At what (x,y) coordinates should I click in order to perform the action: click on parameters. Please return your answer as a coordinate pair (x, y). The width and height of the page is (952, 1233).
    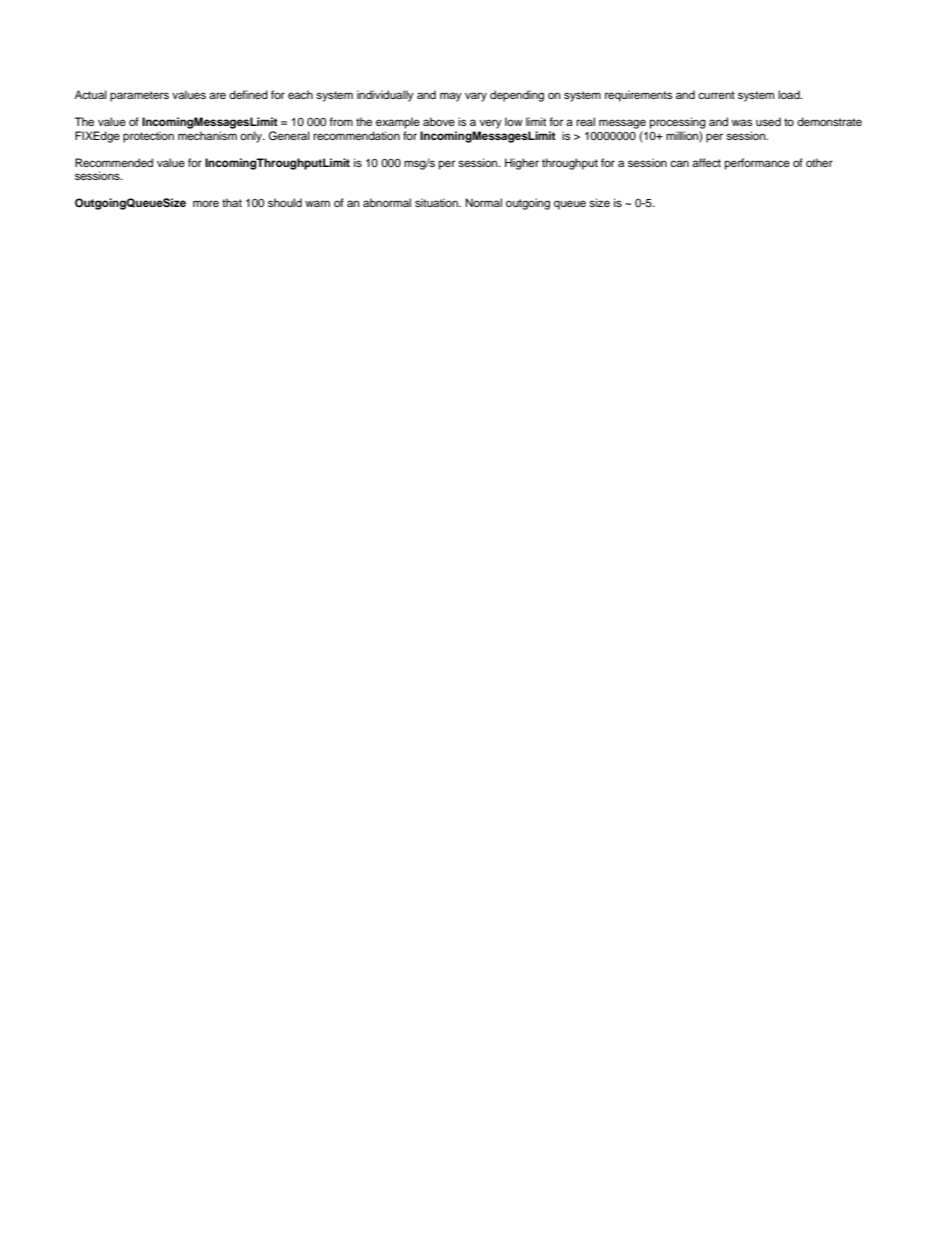
    Looking at the image, I should click on (139, 96).
